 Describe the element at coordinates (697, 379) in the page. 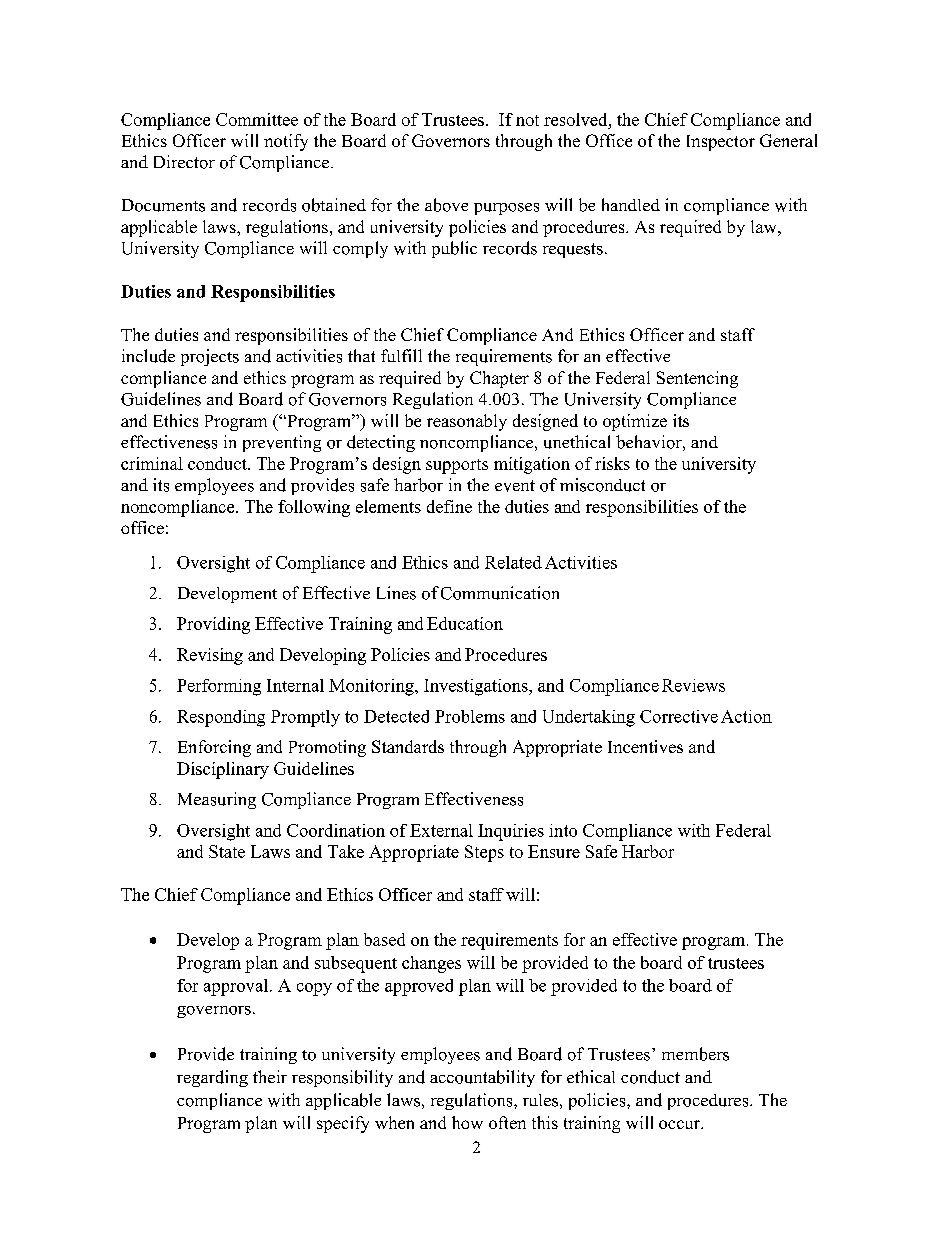

I see `Sentencing` at that location.
